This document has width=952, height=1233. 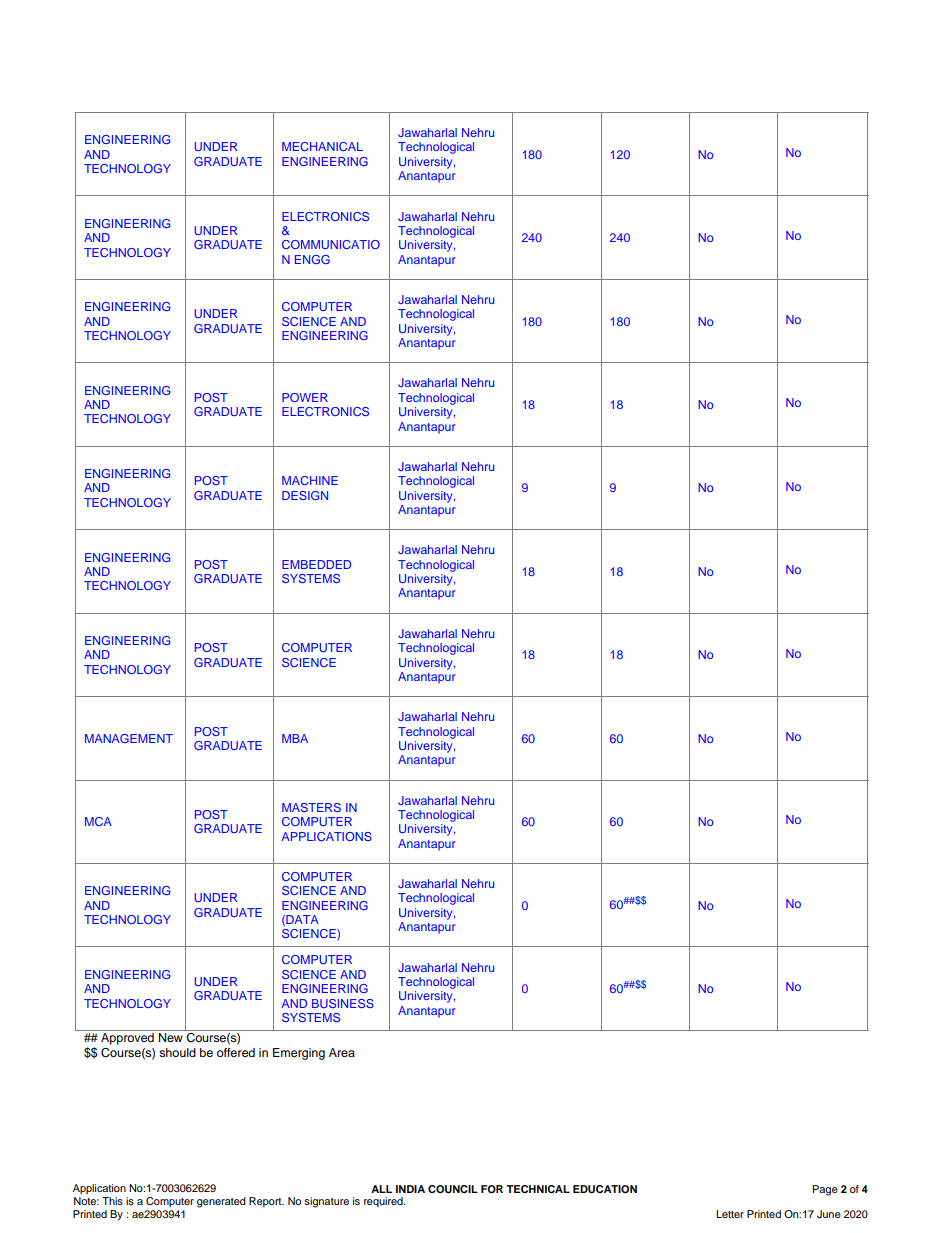 I want to click on EMBEDDED, so click(x=316, y=564).
